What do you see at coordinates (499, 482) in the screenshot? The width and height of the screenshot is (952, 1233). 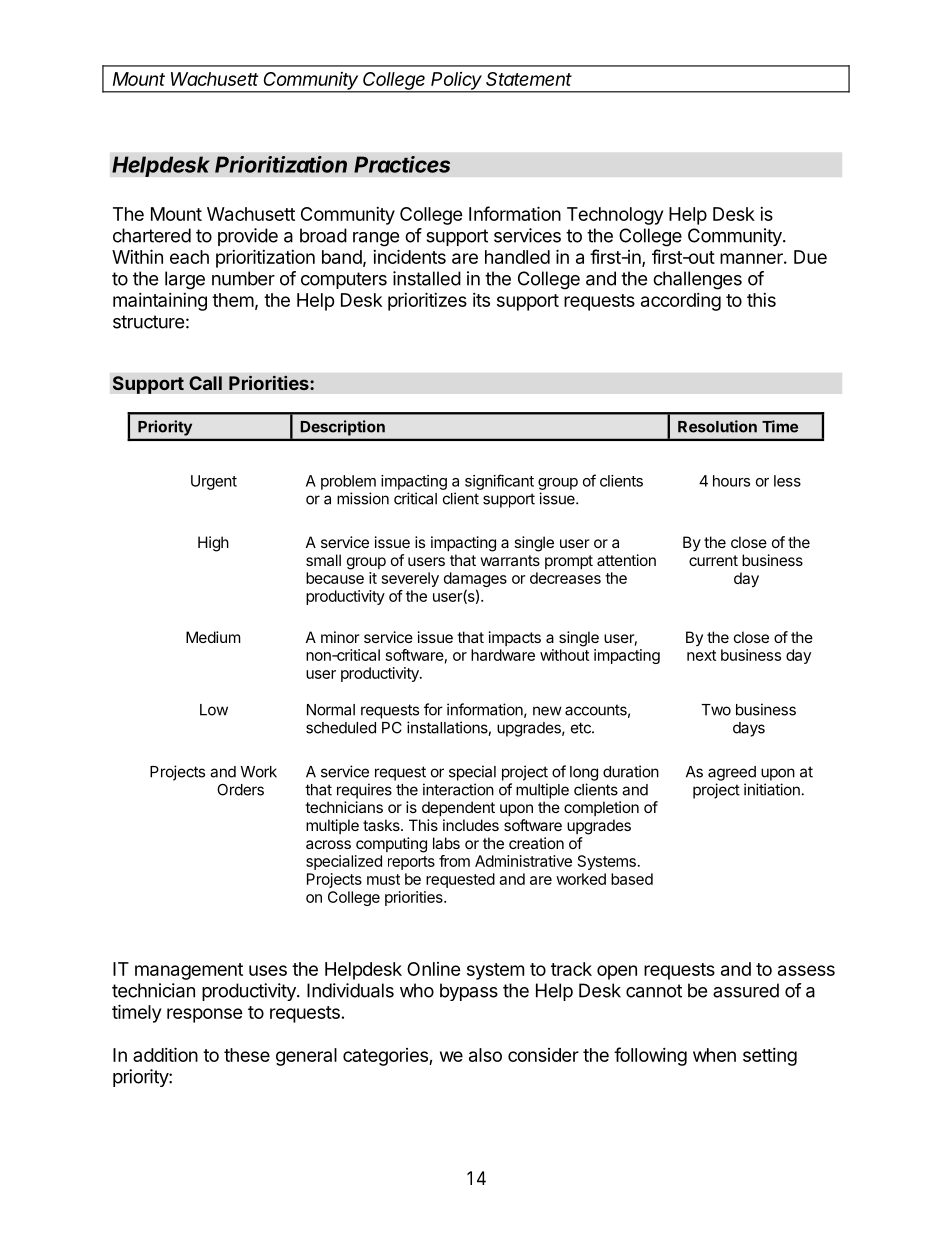 I see `significant` at bounding box center [499, 482].
